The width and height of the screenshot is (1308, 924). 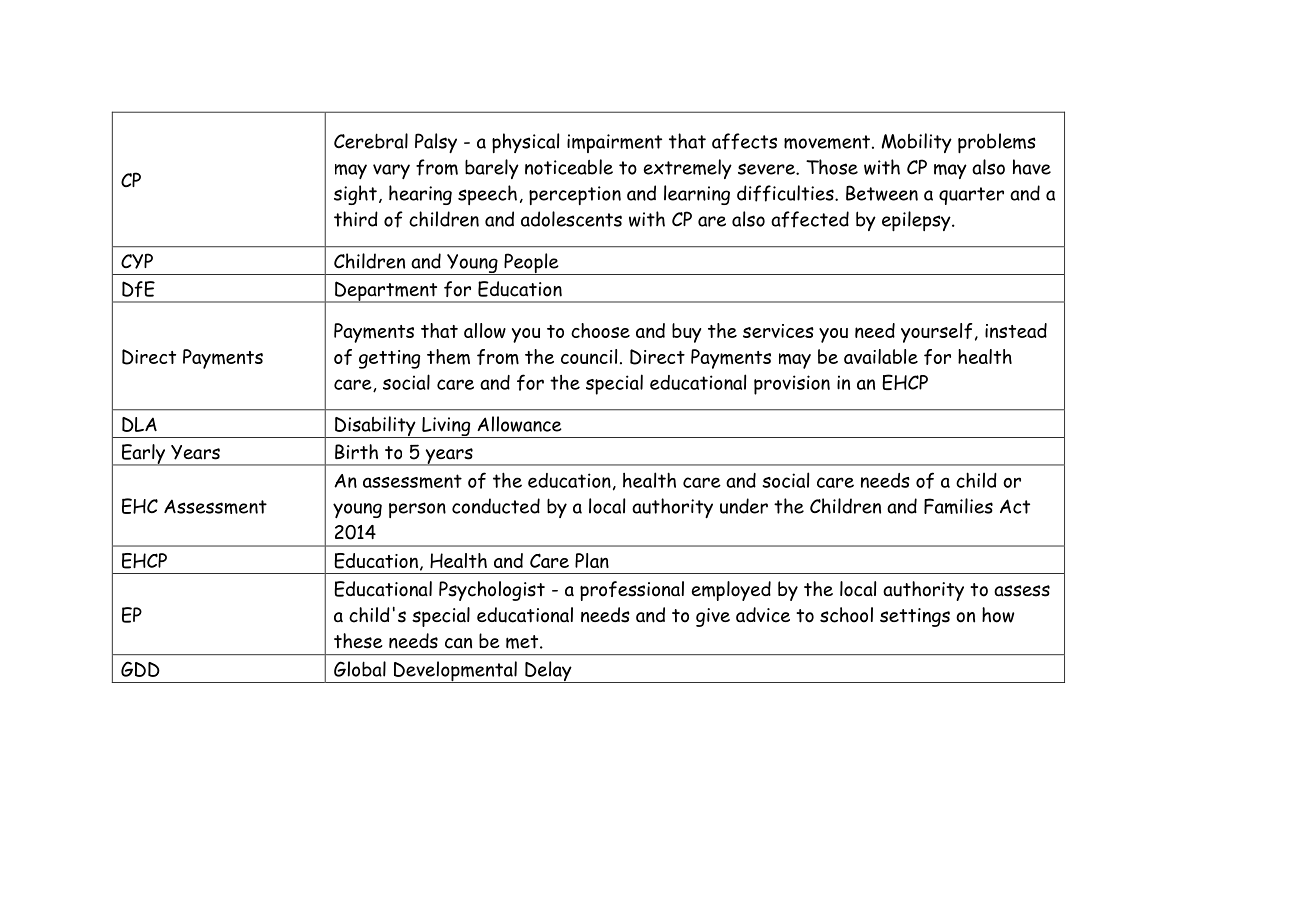 What do you see at coordinates (496, 506) in the screenshot?
I see `conducted` at bounding box center [496, 506].
